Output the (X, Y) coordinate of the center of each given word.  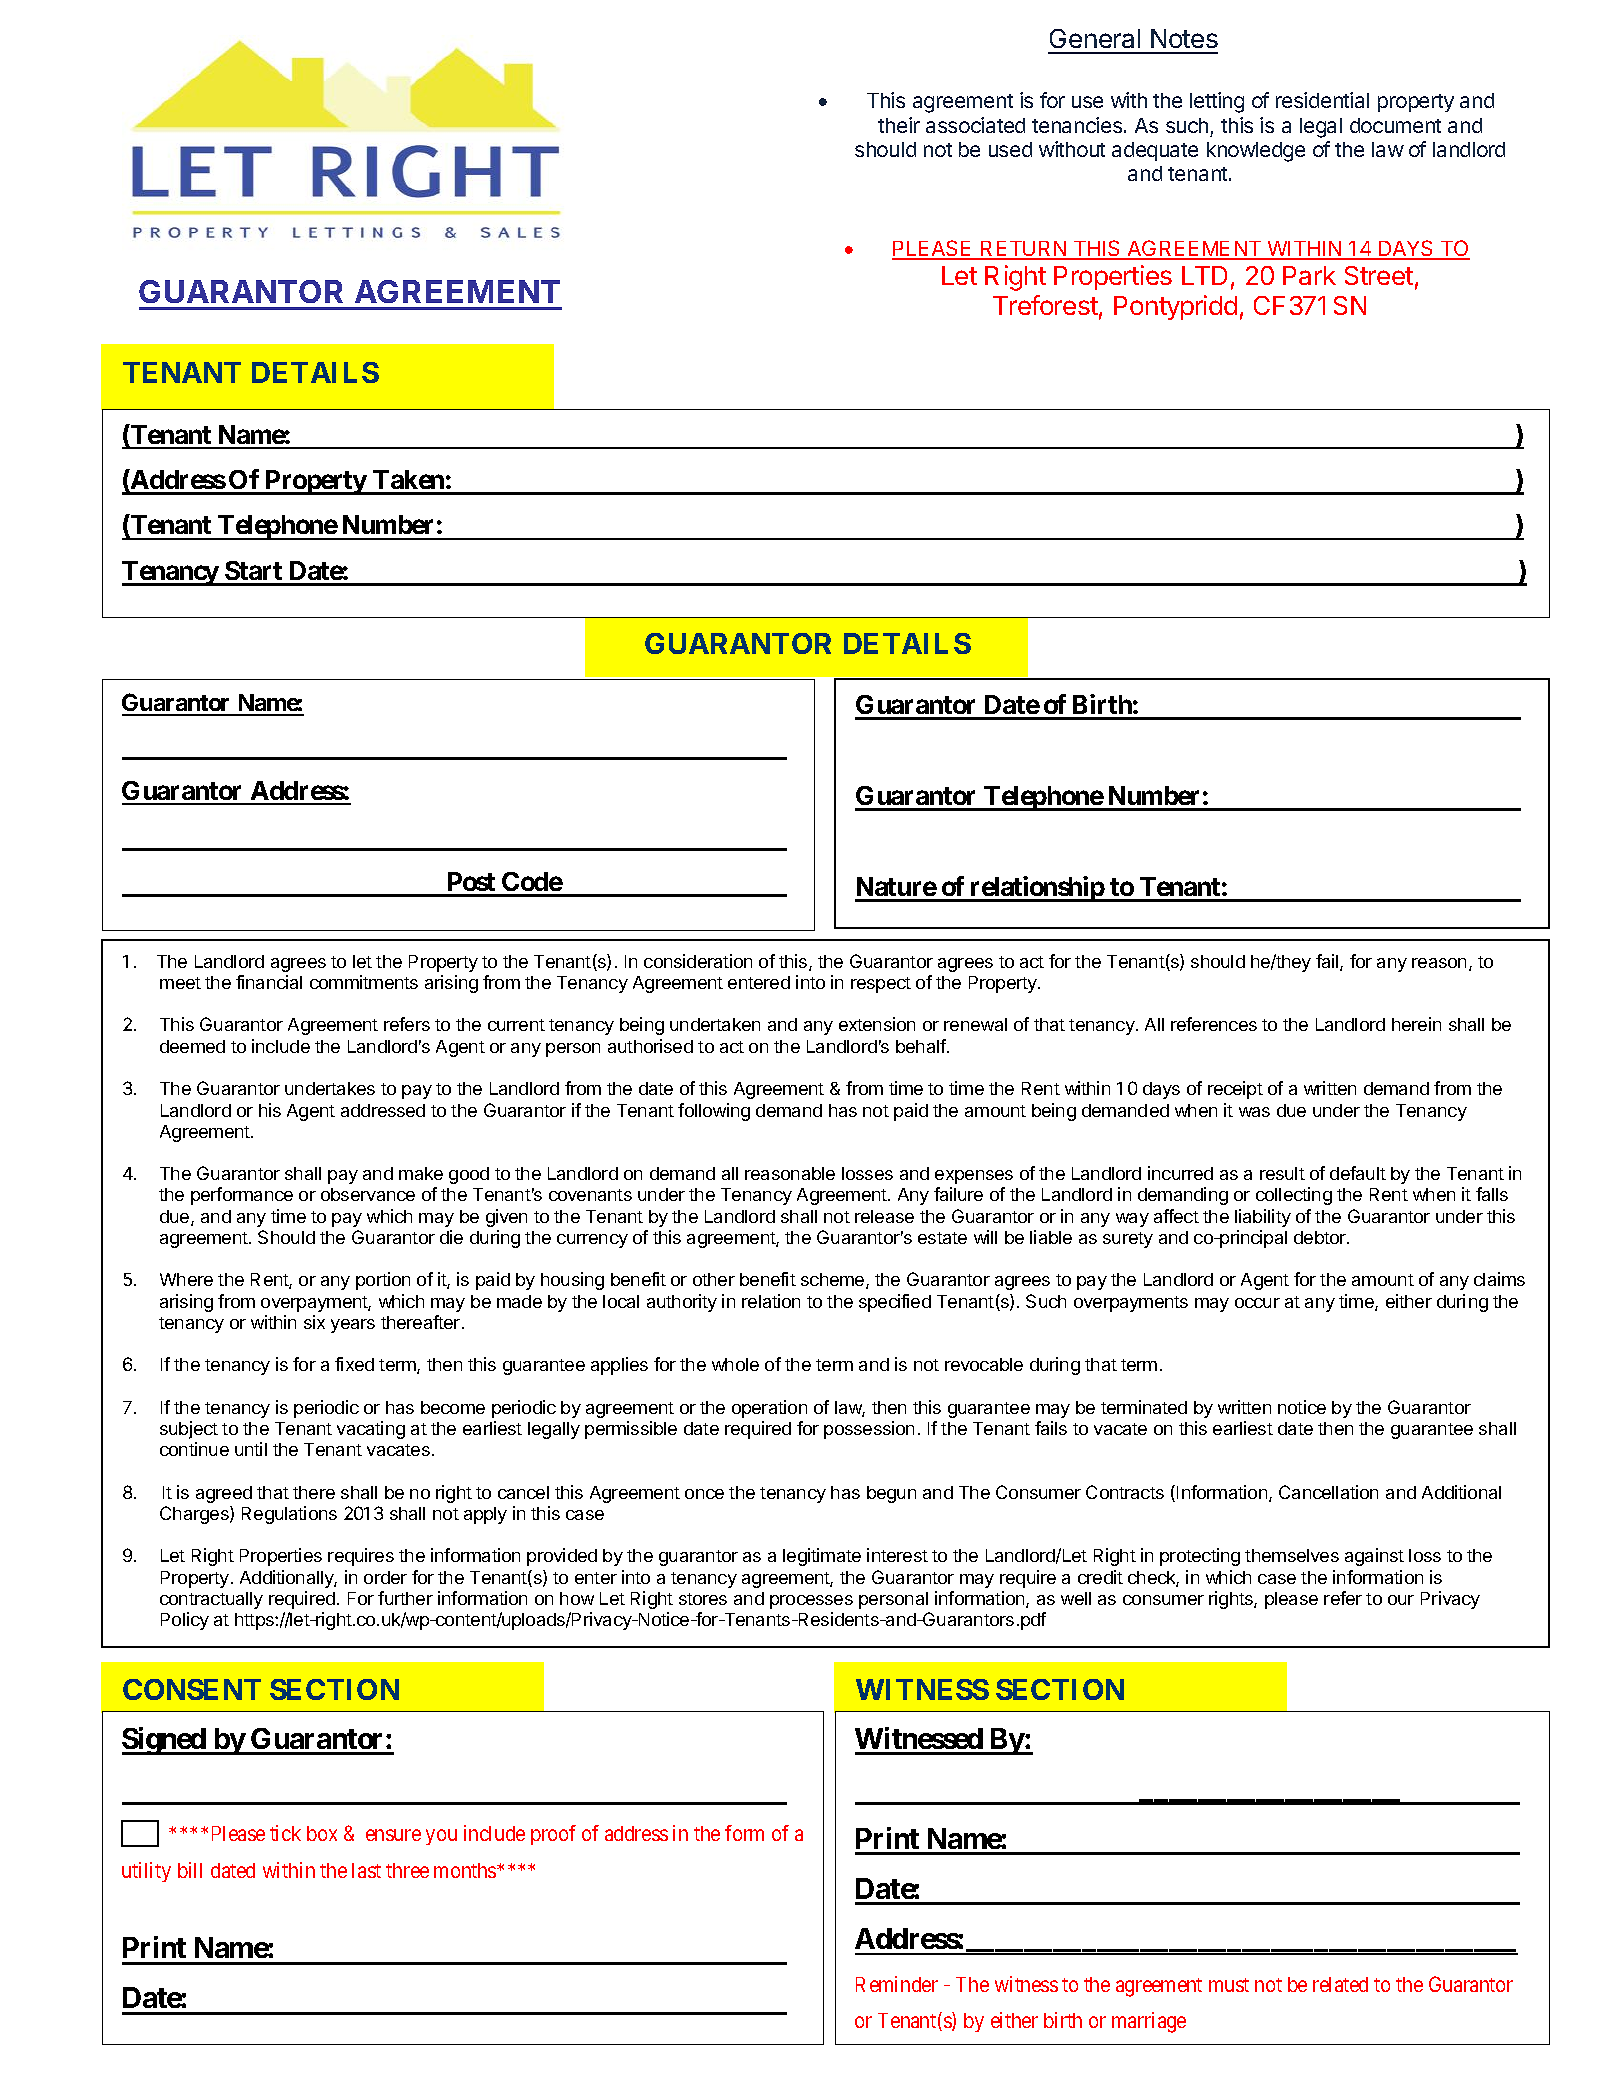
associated (975, 125)
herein (1416, 1024)
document (1395, 125)
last (366, 1870)
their (899, 125)
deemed (192, 1046)
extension (877, 1024)
